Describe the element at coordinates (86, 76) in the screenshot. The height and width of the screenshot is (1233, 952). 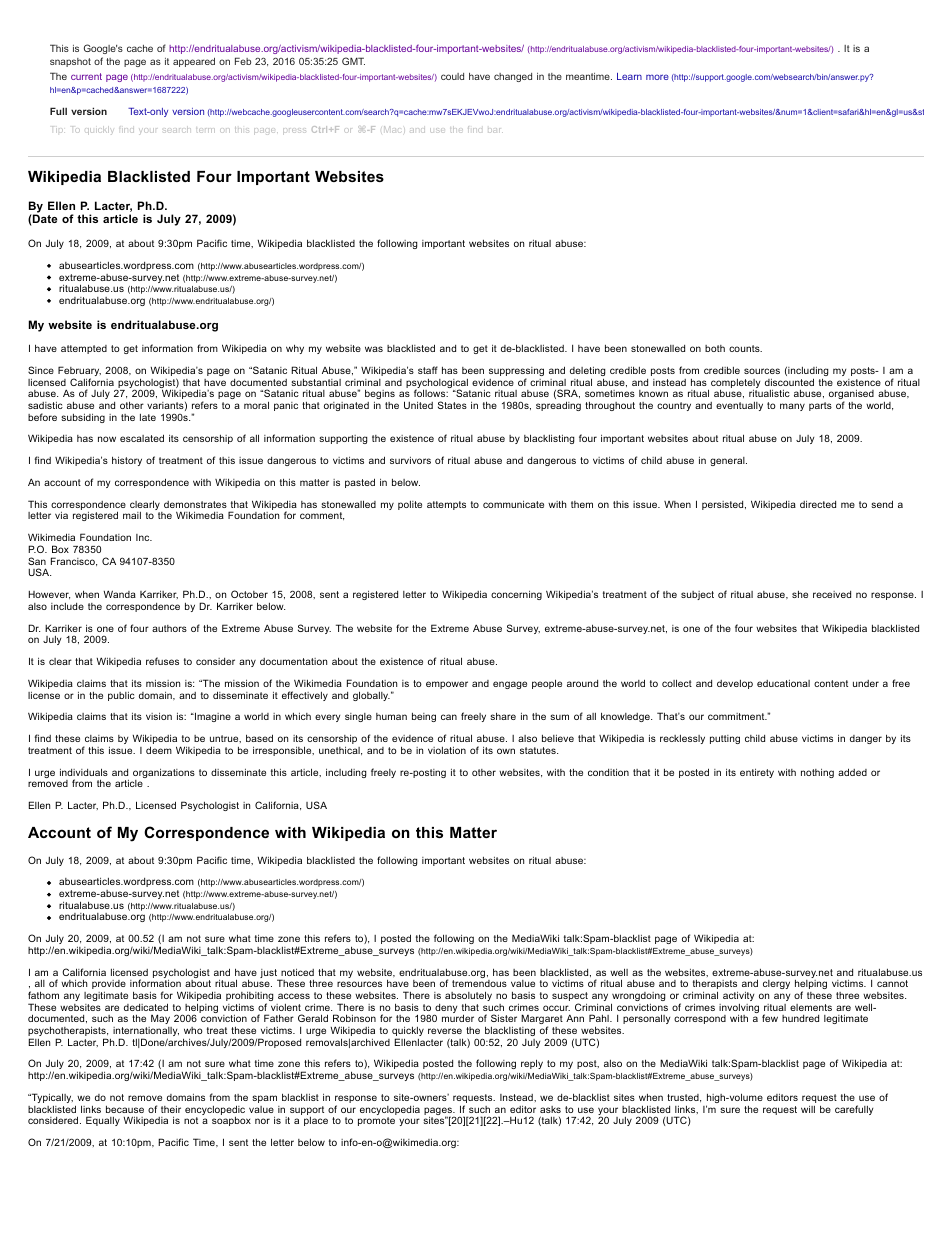
I see `current` at that location.
